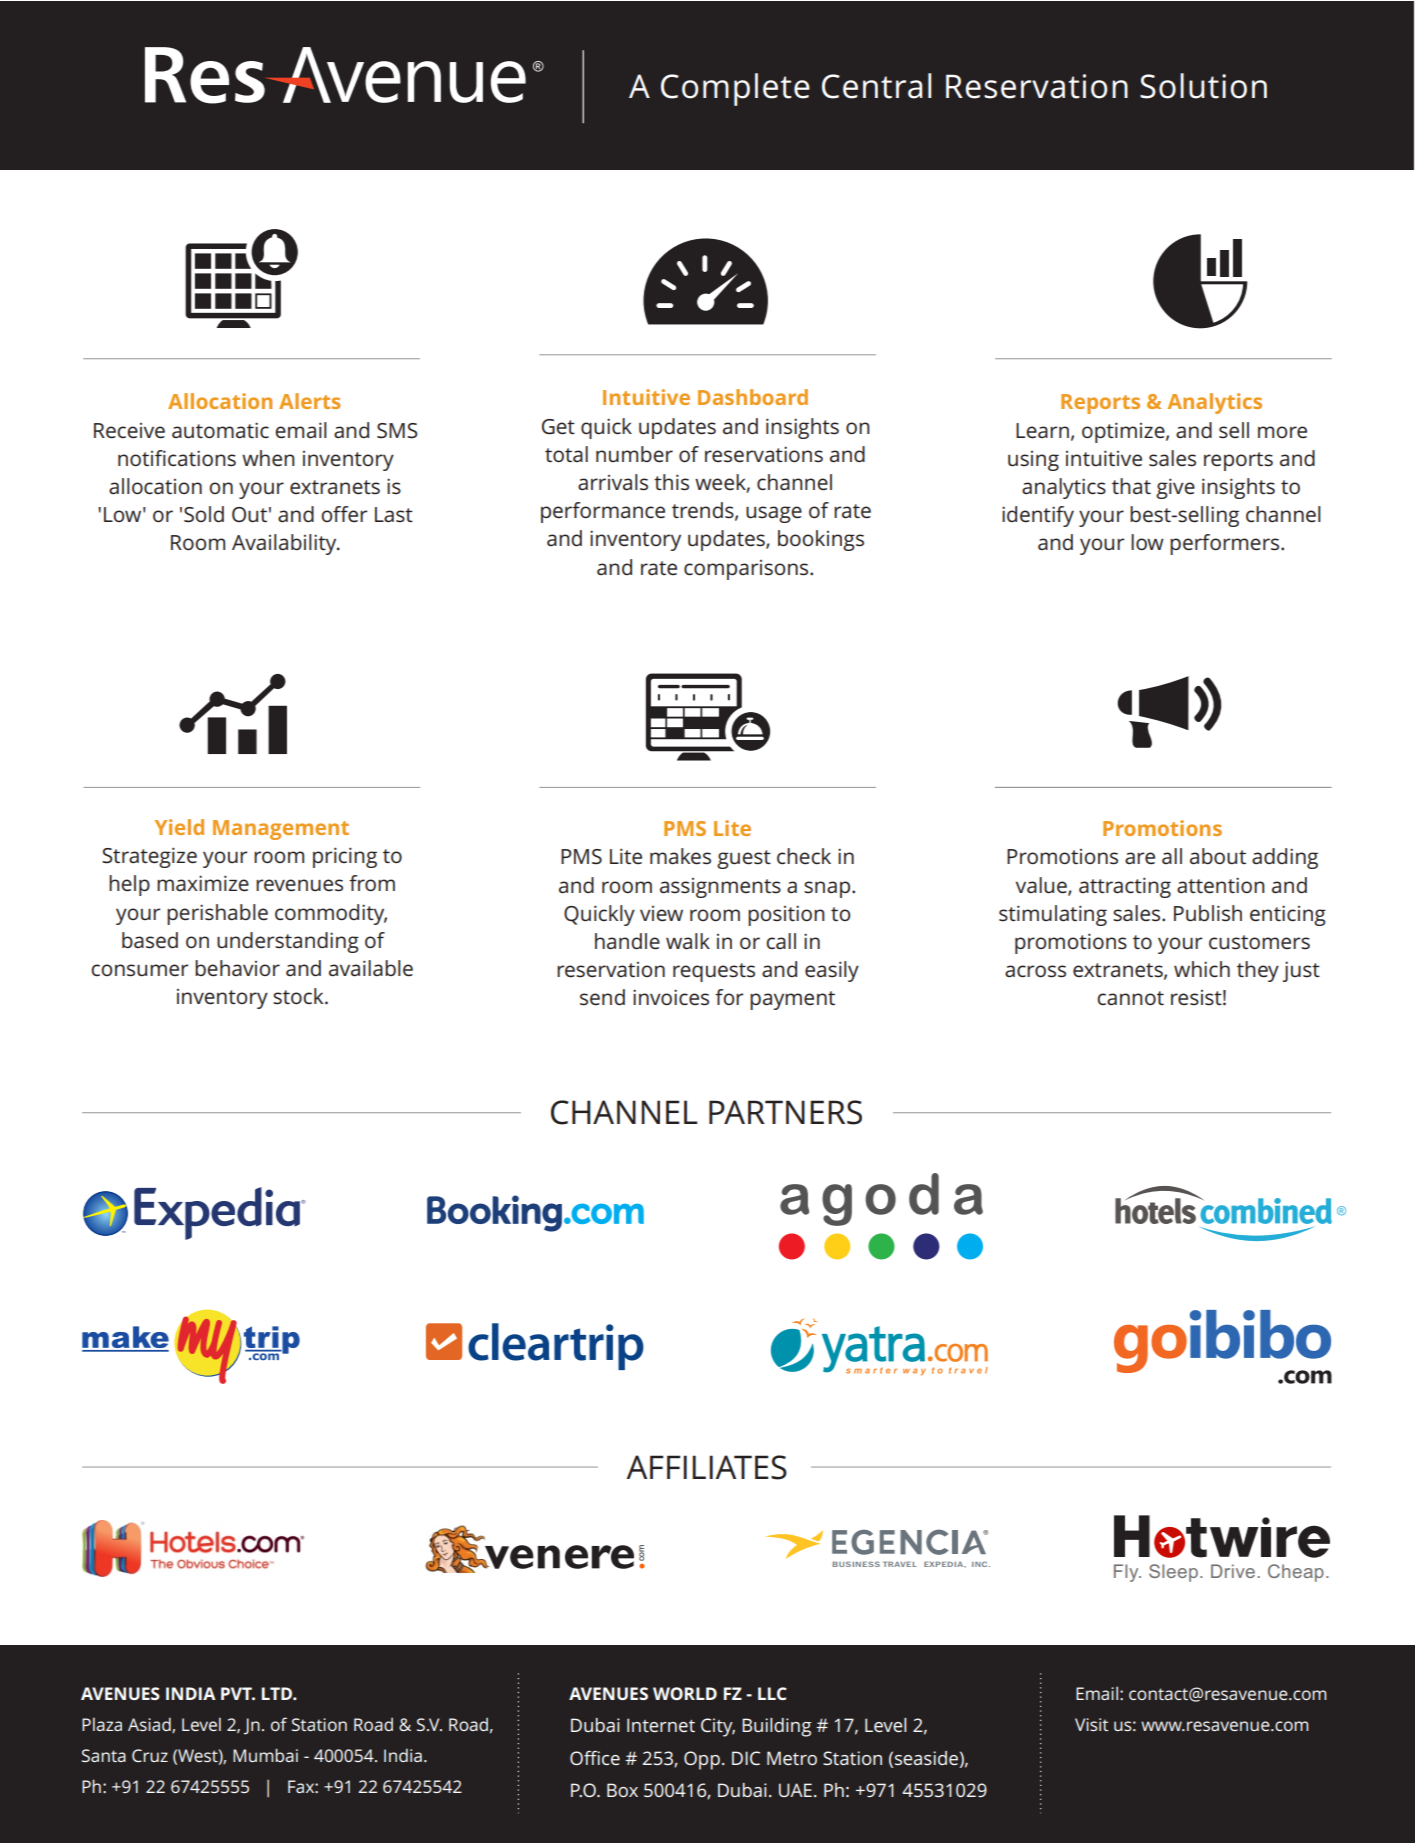 Image resolution: width=1415 pixels, height=1843 pixels. I want to click on Complete, so click(735, 89).
